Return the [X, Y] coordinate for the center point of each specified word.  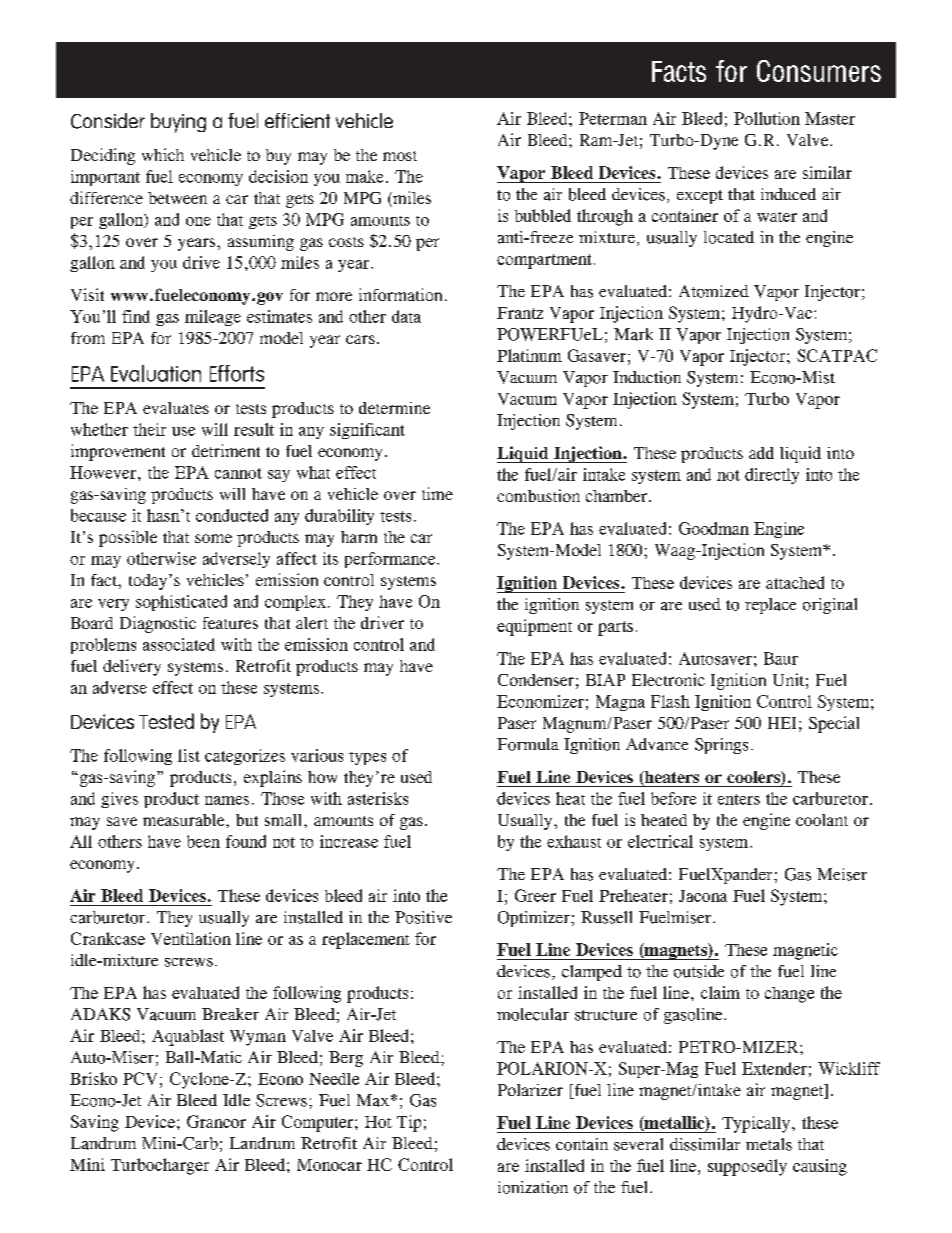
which [163, 154]
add [761, 453]
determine [394, 408]
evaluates [176, 408]
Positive [423, 917]
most [400, 156]
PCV [140, 1078]
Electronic [668, 679]
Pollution [767, 118]
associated [179, 644]
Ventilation [191, 938]
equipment [534, 627]
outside [699, 971]
